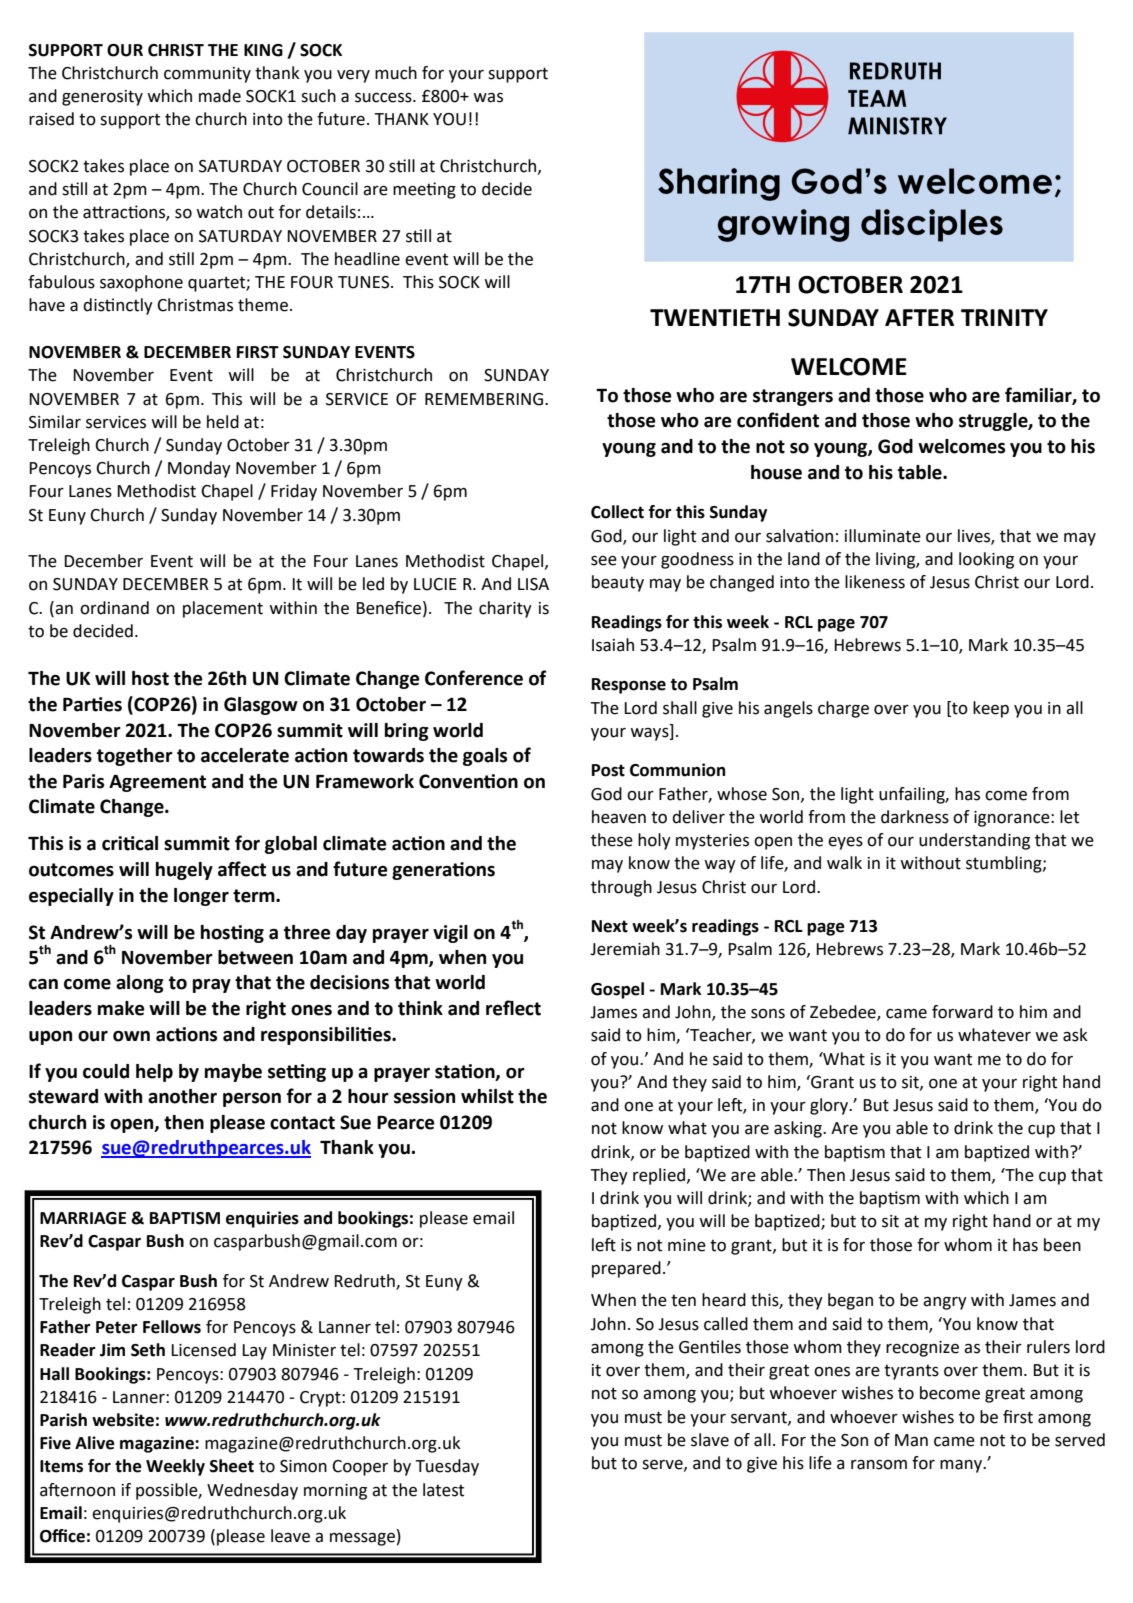 The image size is (1133, 1603). Describe the element at coordinates (443, 1490) in the screenshot. I see `latest` at that location.
